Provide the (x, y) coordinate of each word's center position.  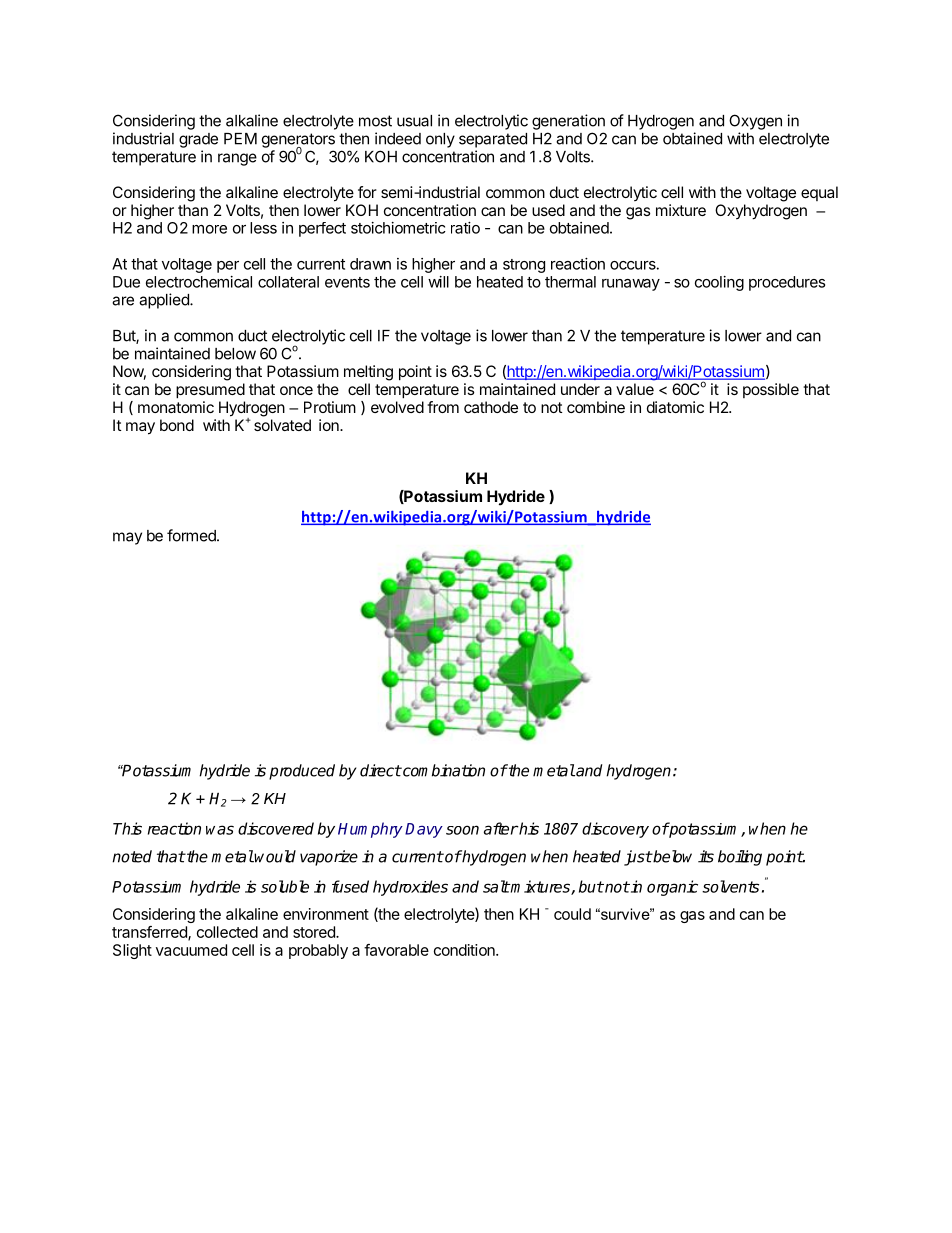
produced (302, 772)
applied (165, 301)
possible (771, 390)
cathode (491, 407)
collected (227, 932)
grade (198, 140)
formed (192, 535)
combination (443, 770)
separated (493, 140)
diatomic (675, 407)
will (438, 282)
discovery (615, 830)
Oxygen (755, 122)
